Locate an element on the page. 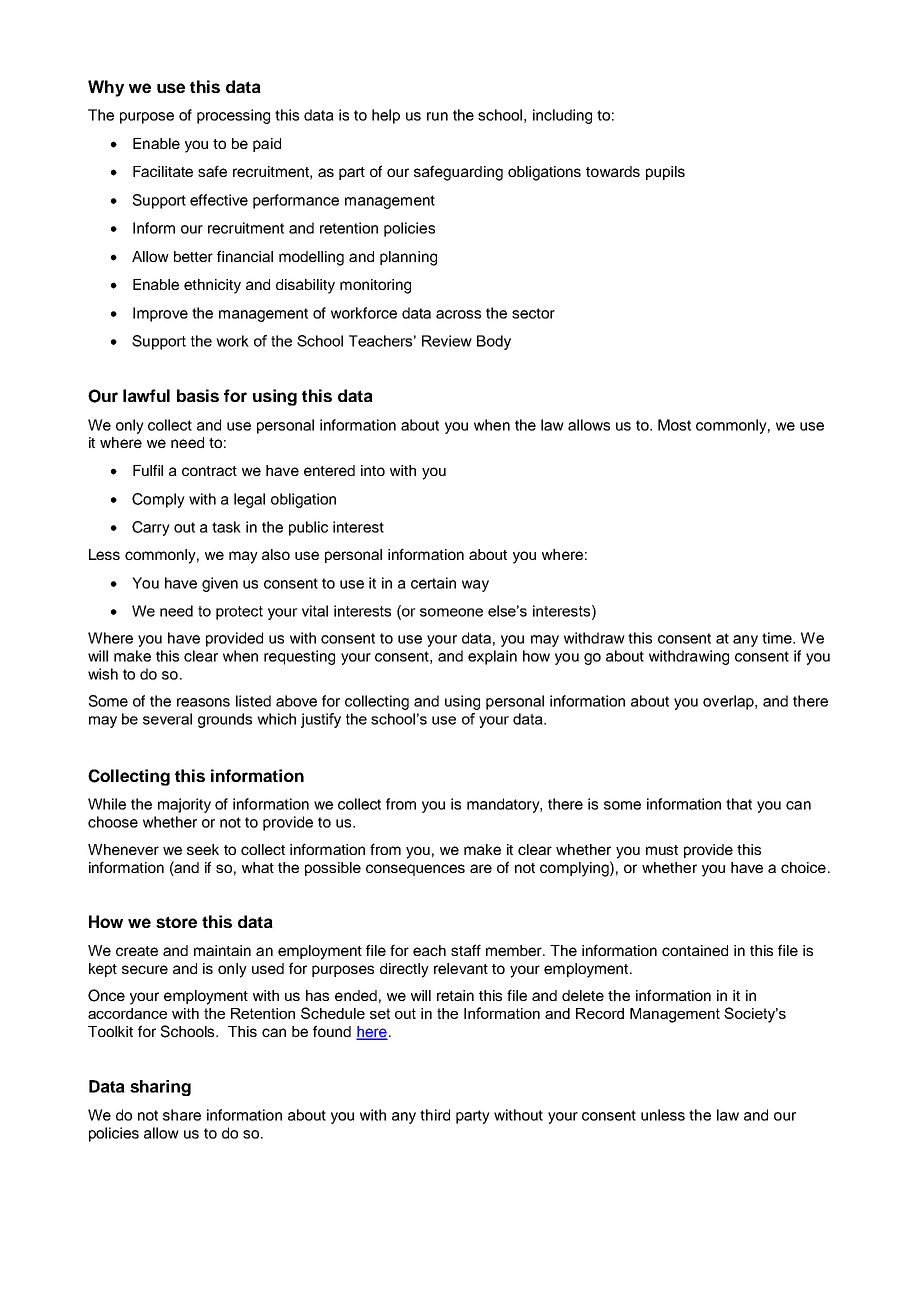 Image resolution: width=924 pixels, height=1309 pixels. sharing is located at coordinates (160, 1088).
